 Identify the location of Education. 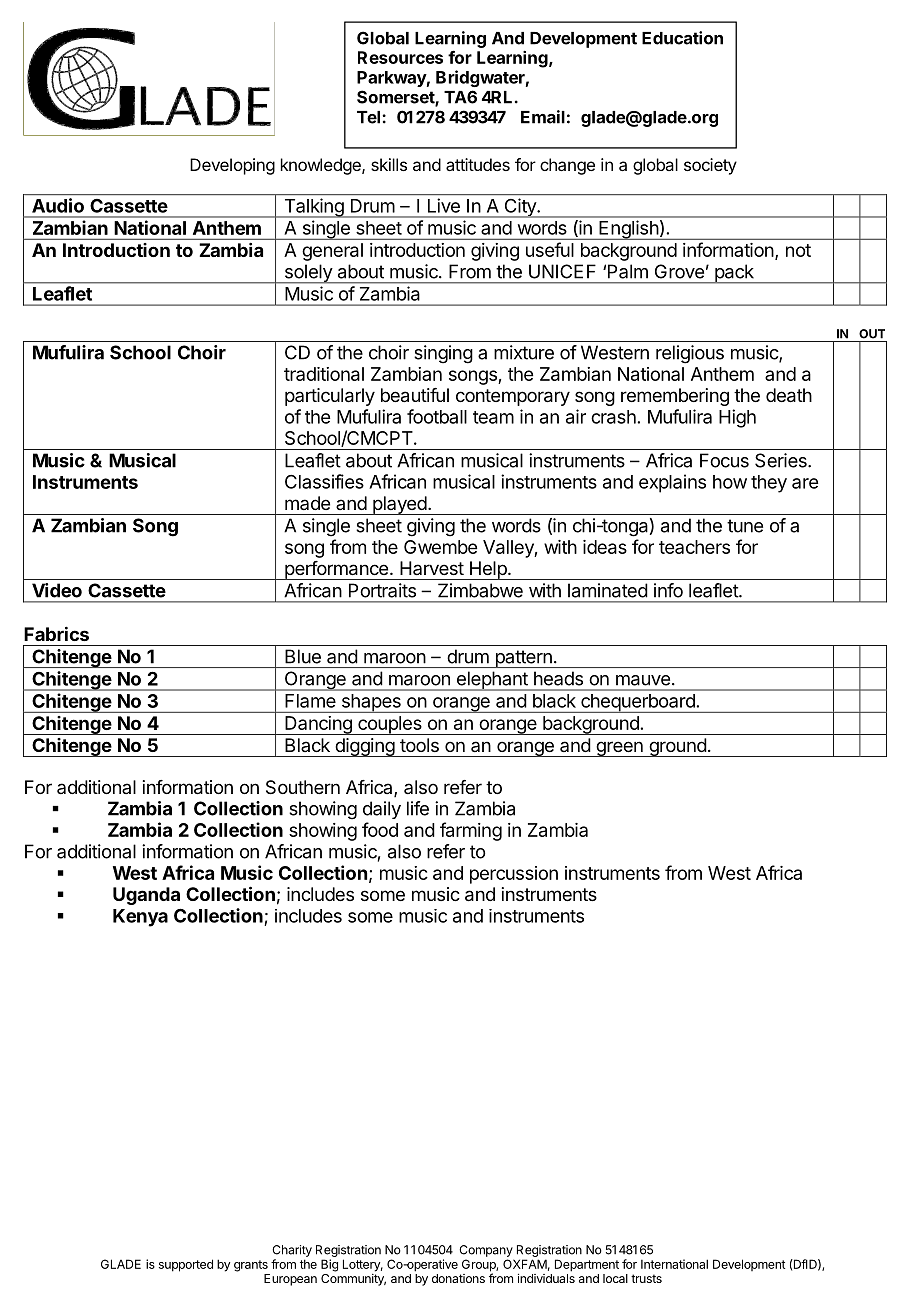
(682, 38).
